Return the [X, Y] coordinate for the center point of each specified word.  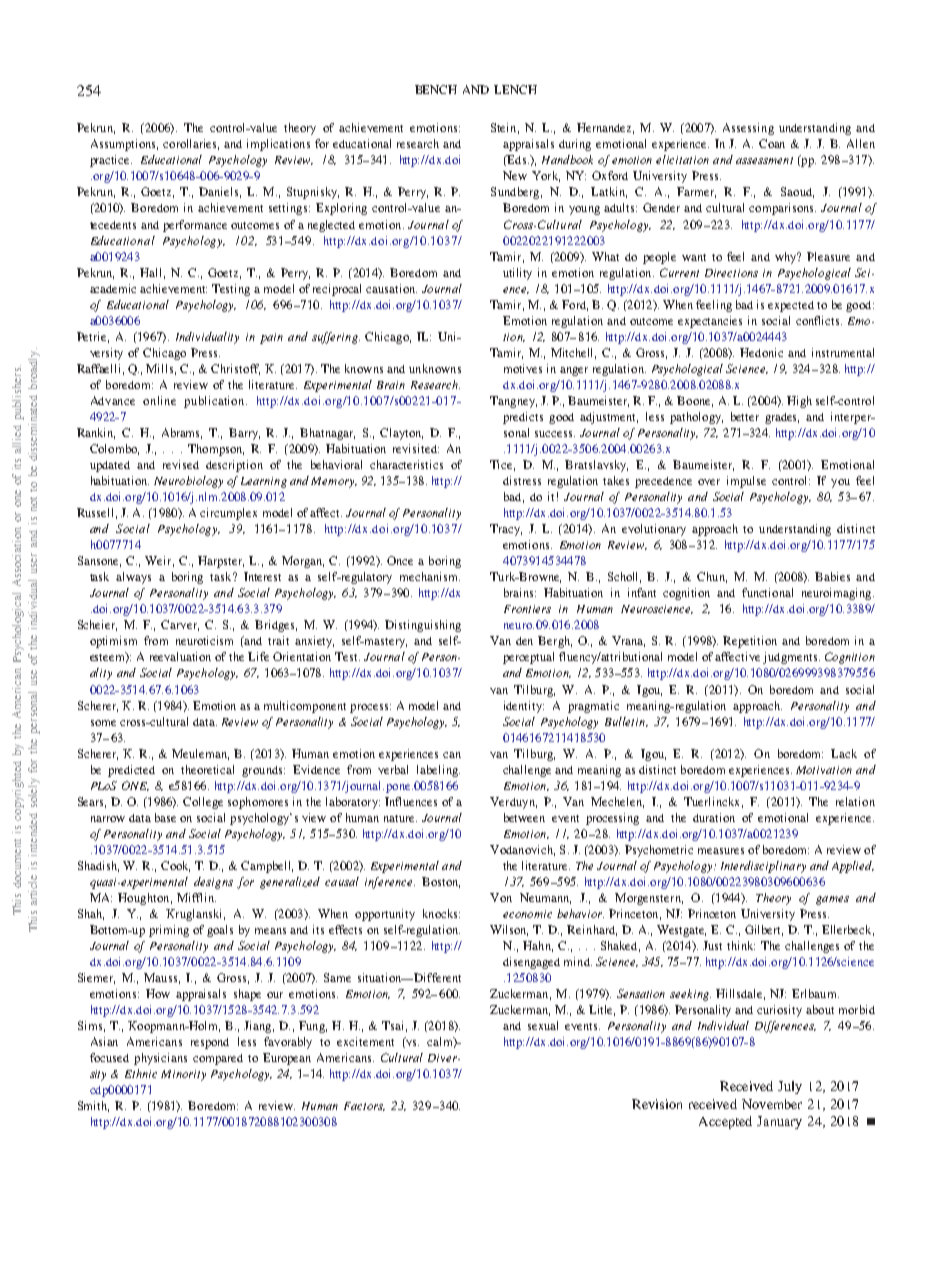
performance [195, 226]
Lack [844, 753]
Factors [364, 1106]
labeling [438, 771]
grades [782, 418]
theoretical [207, 769]
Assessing [748, 129]
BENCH [436, 89]
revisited [416, 448]
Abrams [182, 433]
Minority [183, 1075]
